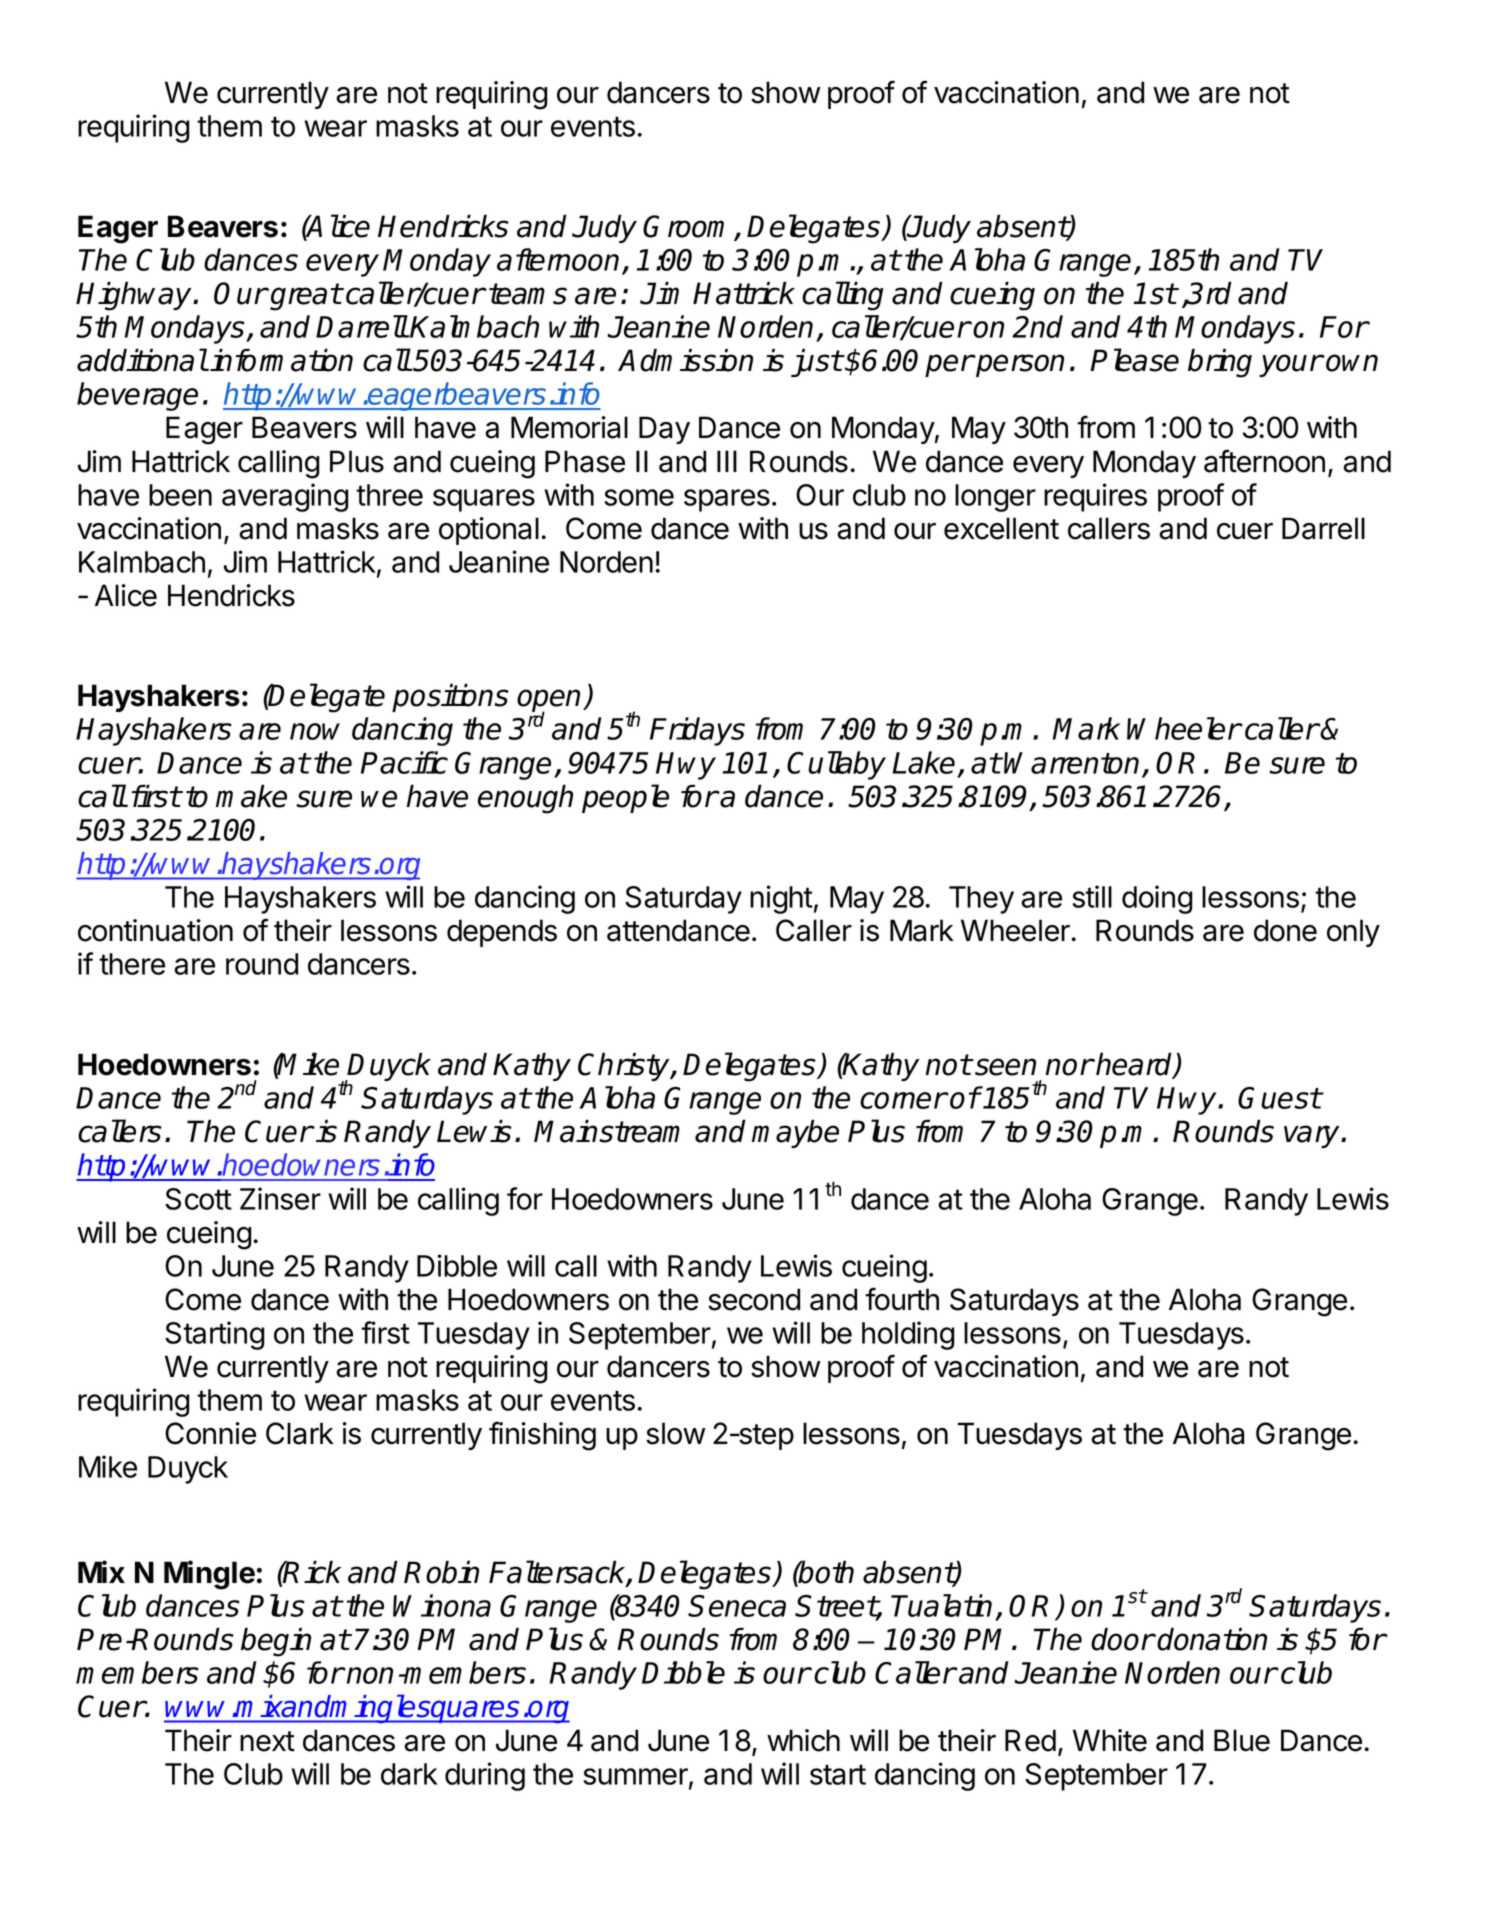 The width and height of the image is (1487, 1924). I want to click on next, so click(267, 1741).
